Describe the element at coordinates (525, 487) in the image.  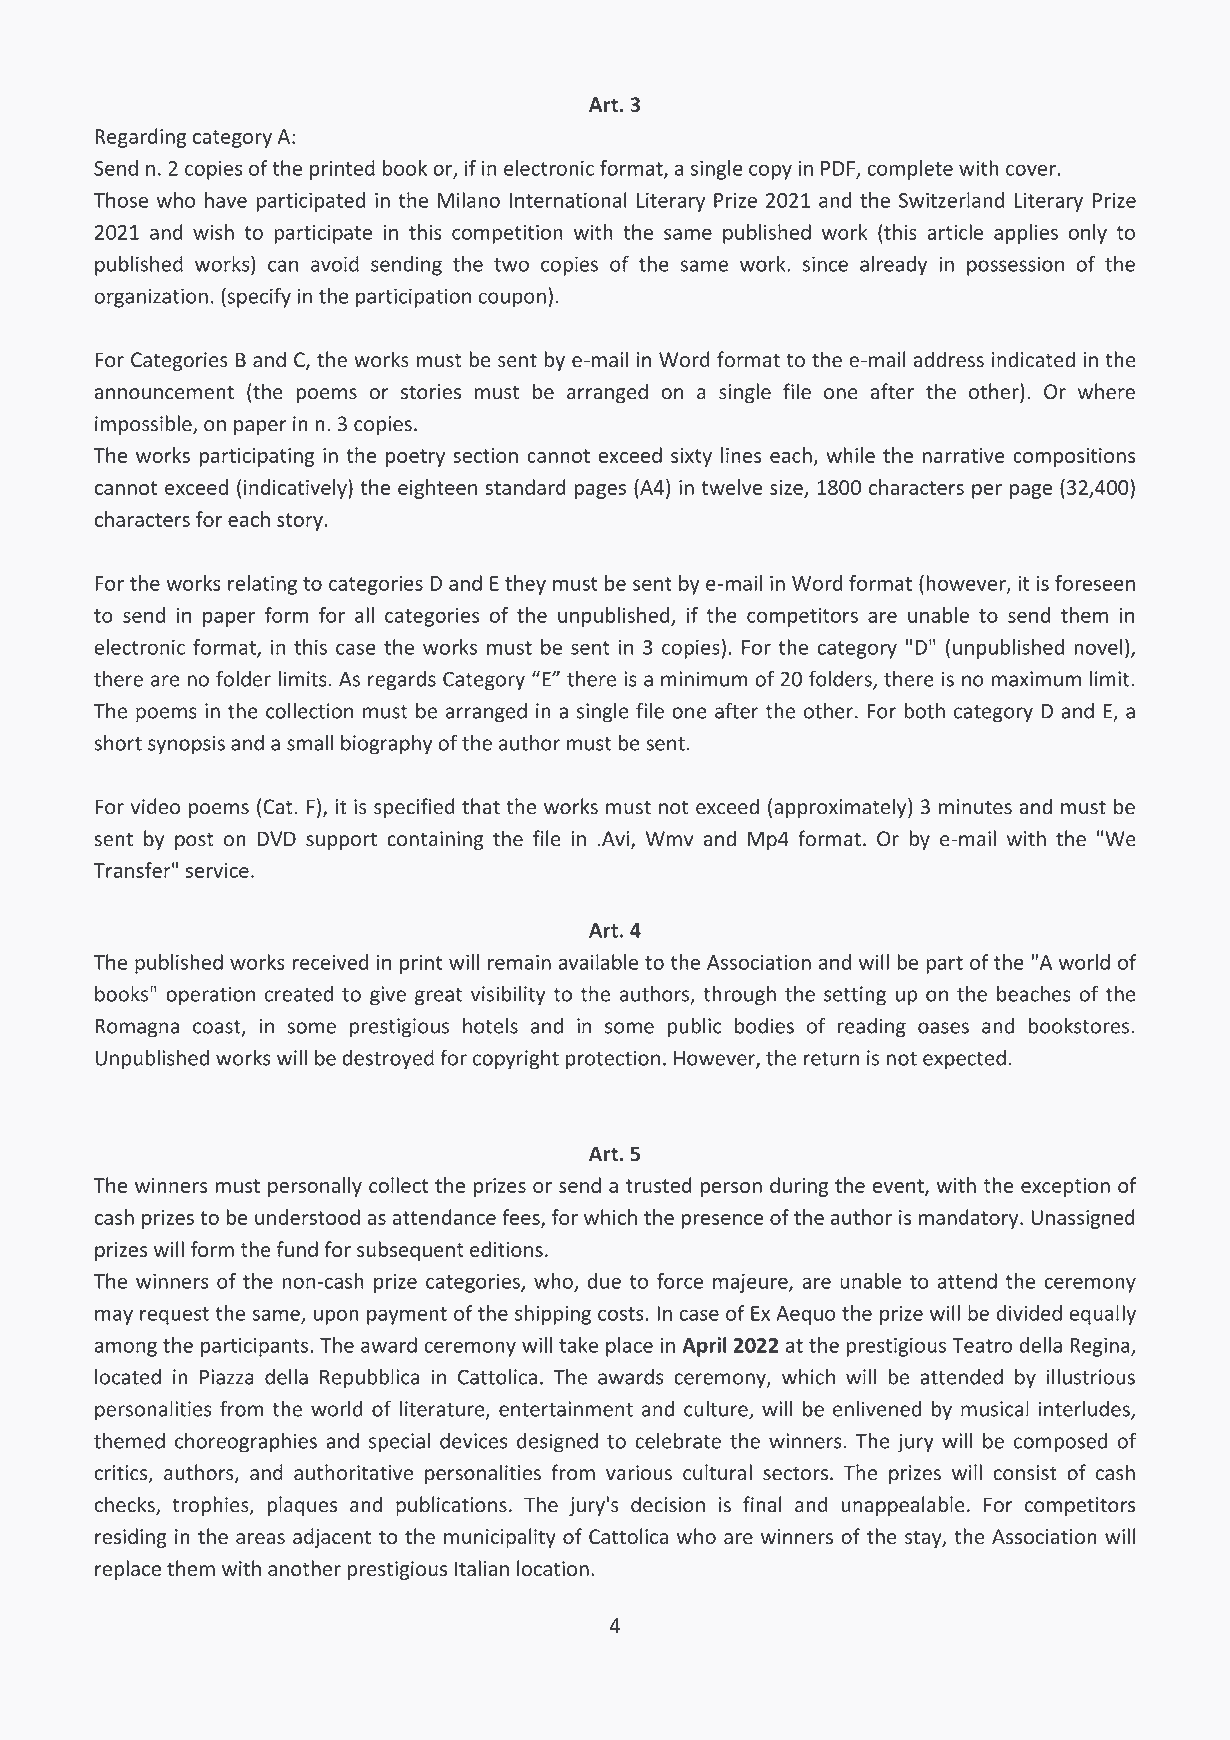
I see `standard` at that location.
